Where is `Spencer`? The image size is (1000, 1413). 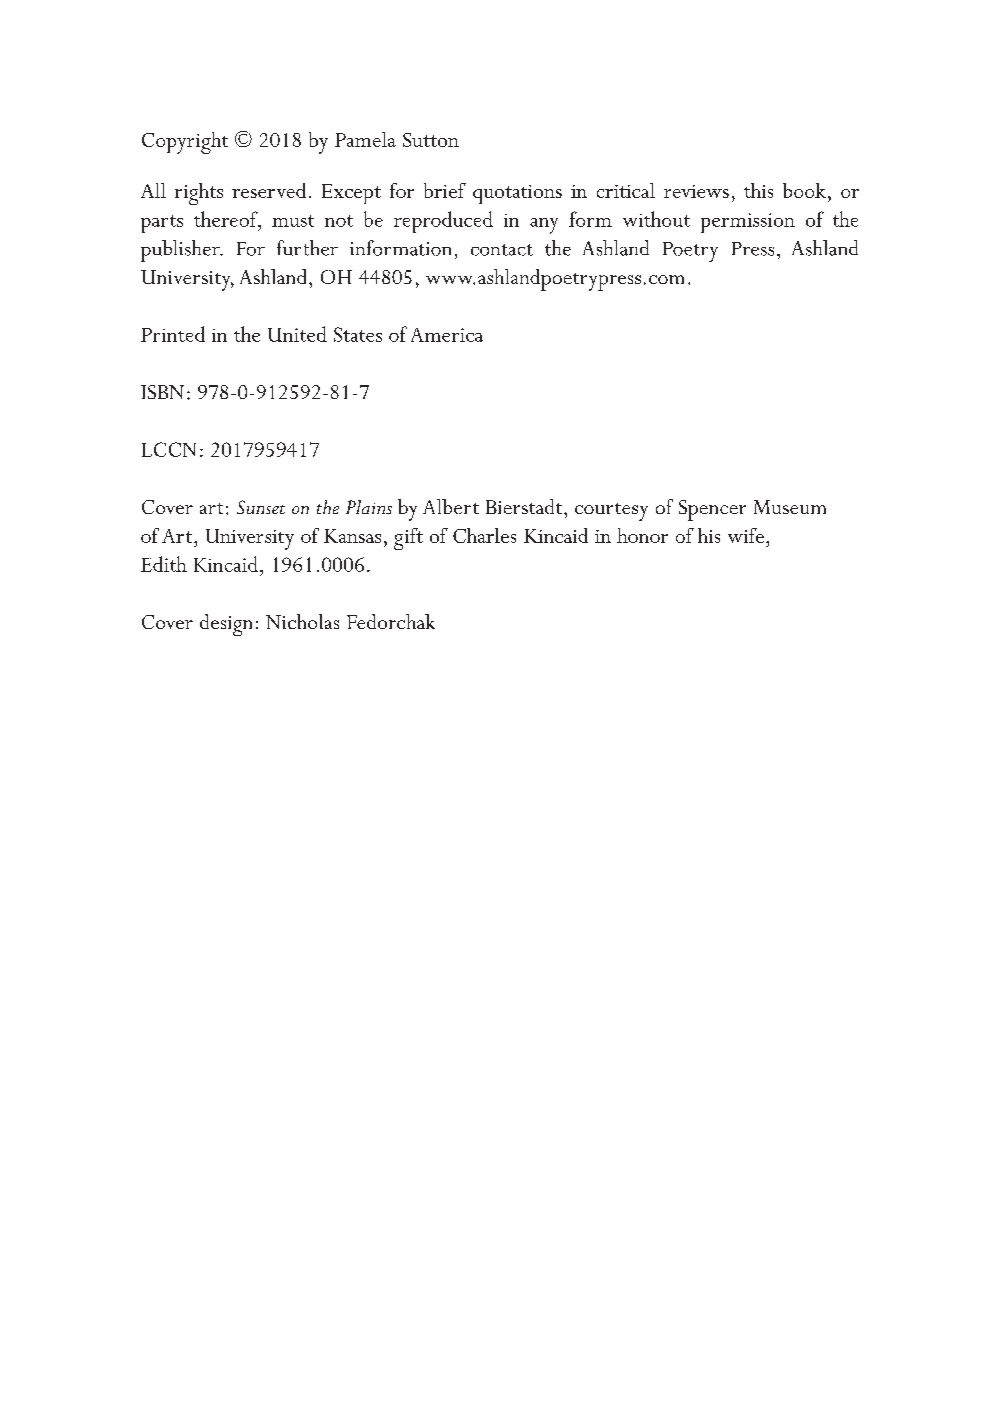
Spencer is located at coordinates (712, 510).
